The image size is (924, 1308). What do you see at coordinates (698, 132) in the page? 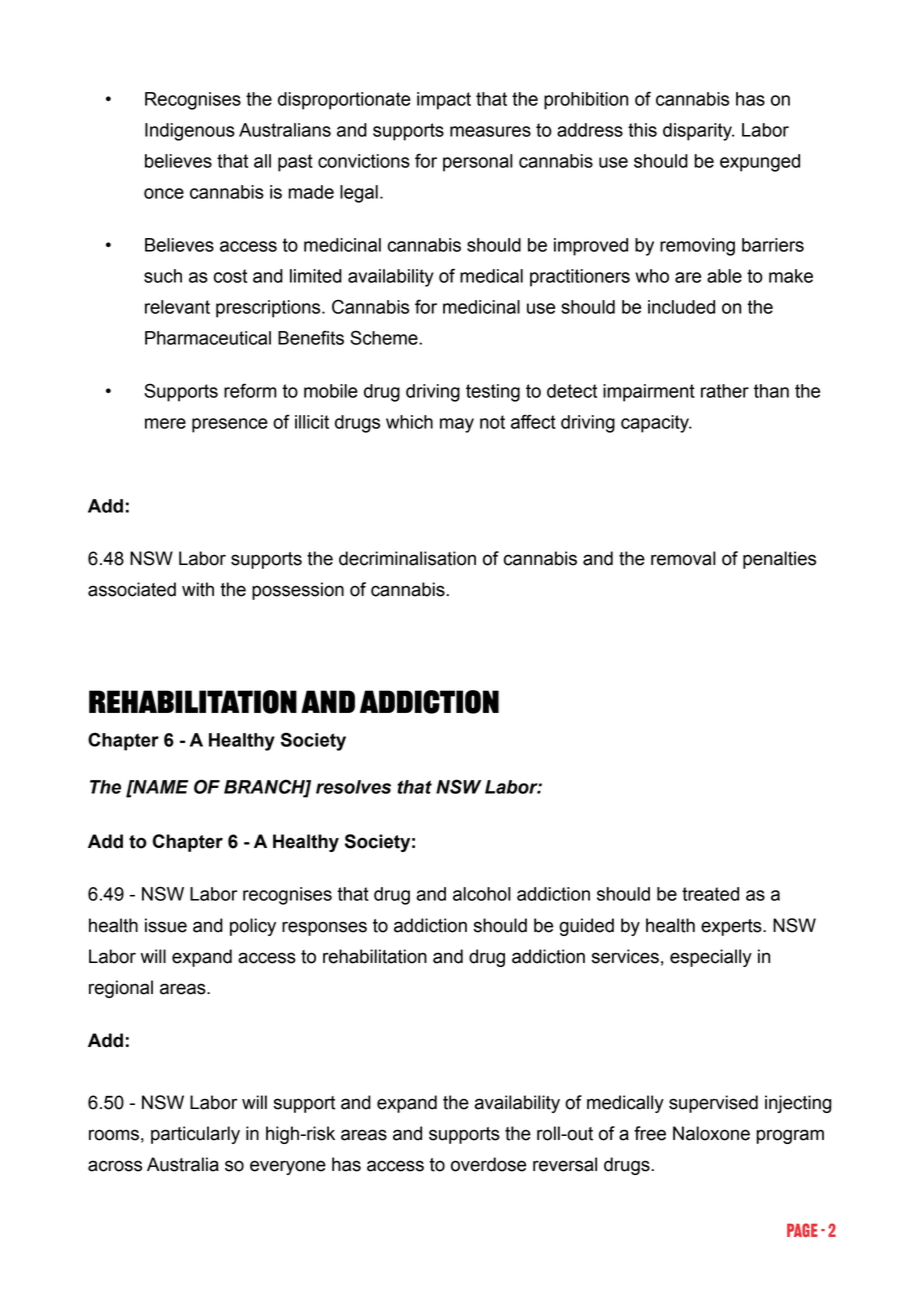
I see `disparity` at bounding box center [698, 132].
